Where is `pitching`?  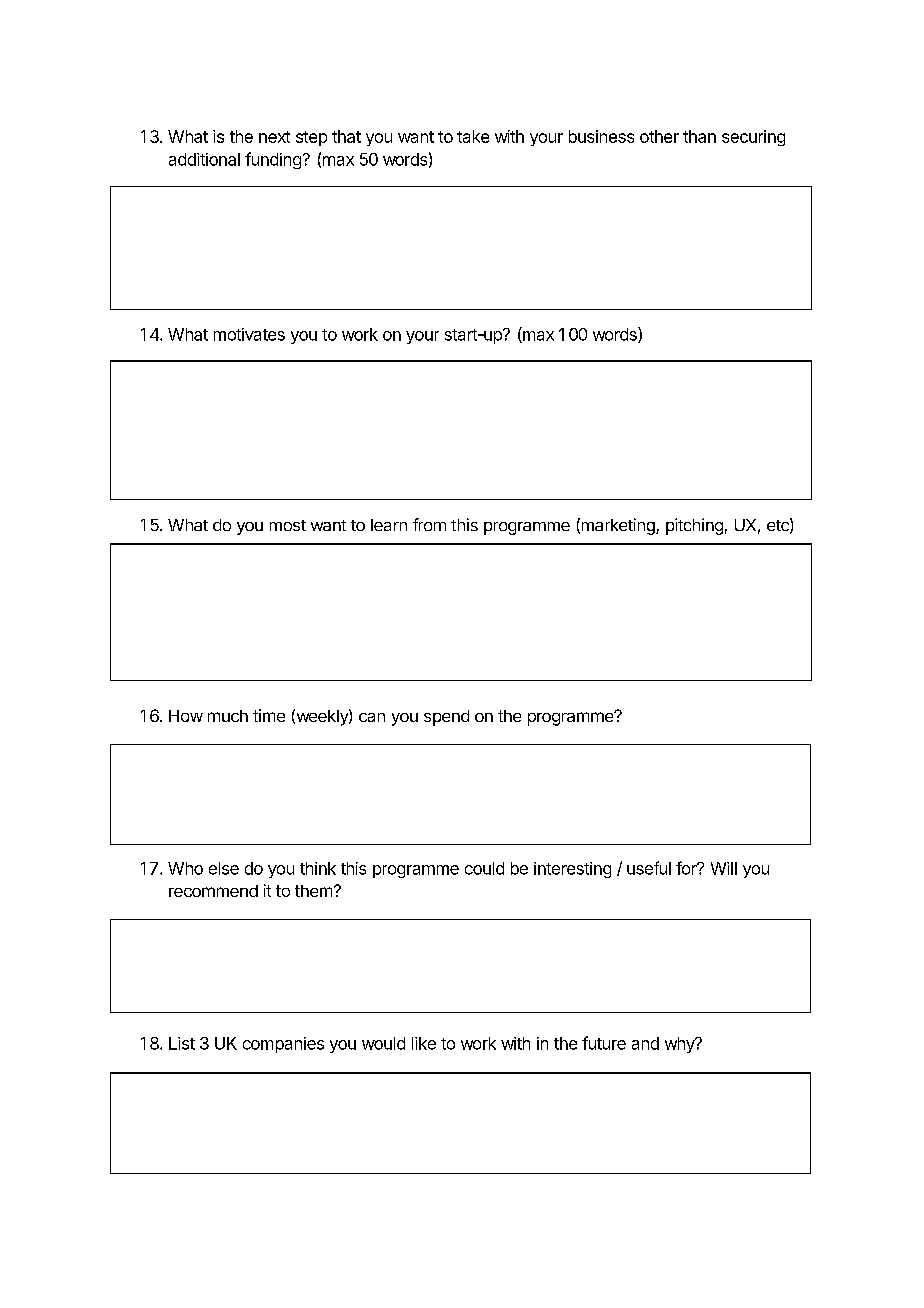 pitching is located at coordinates (694, 526).
